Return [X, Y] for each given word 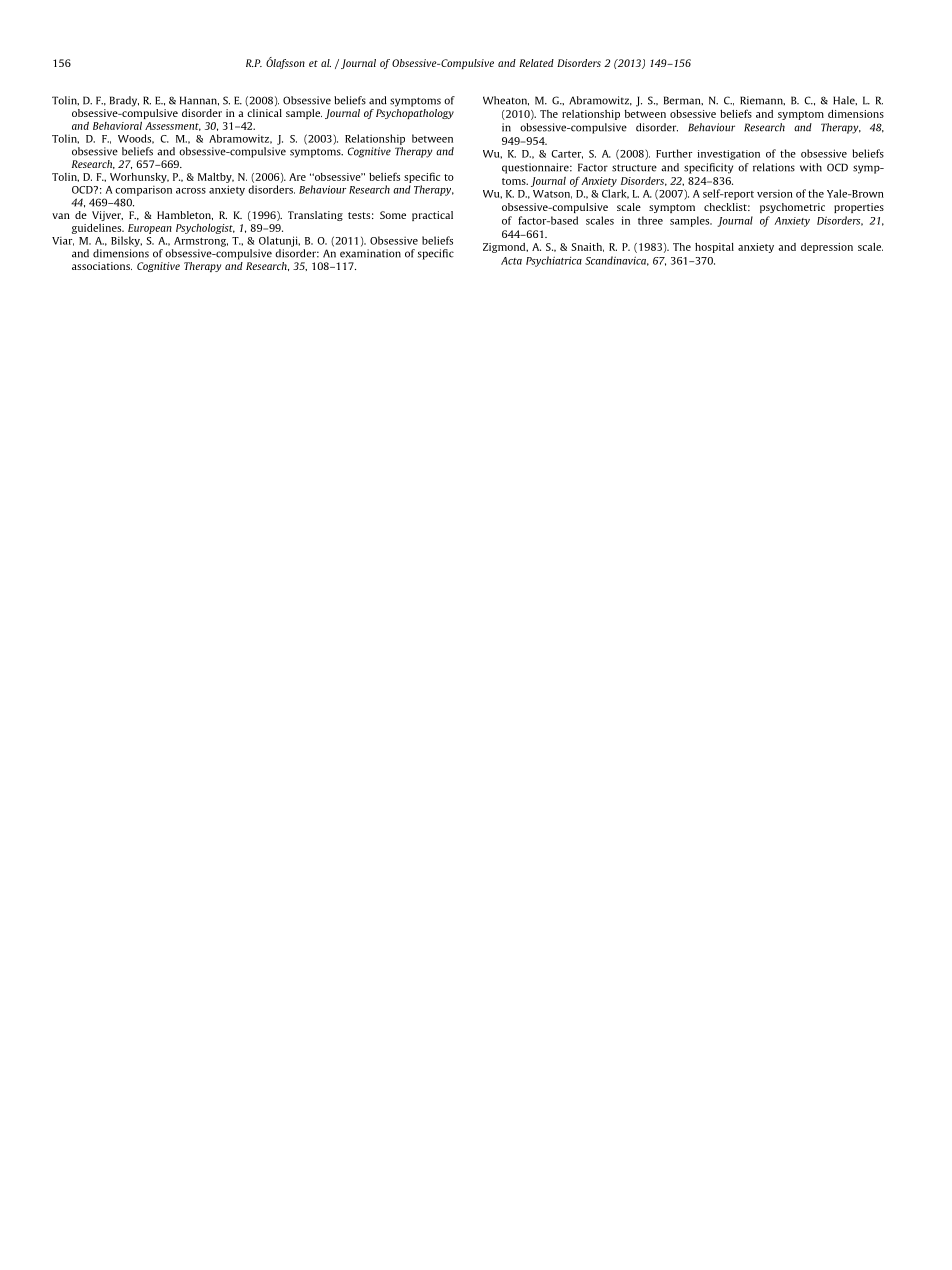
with [811, 167]
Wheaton [506, 101]
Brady [124, 101]
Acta [511, 261]
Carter [567, 154]
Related [536, 63]
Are [297, 177]
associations [102, 266]
